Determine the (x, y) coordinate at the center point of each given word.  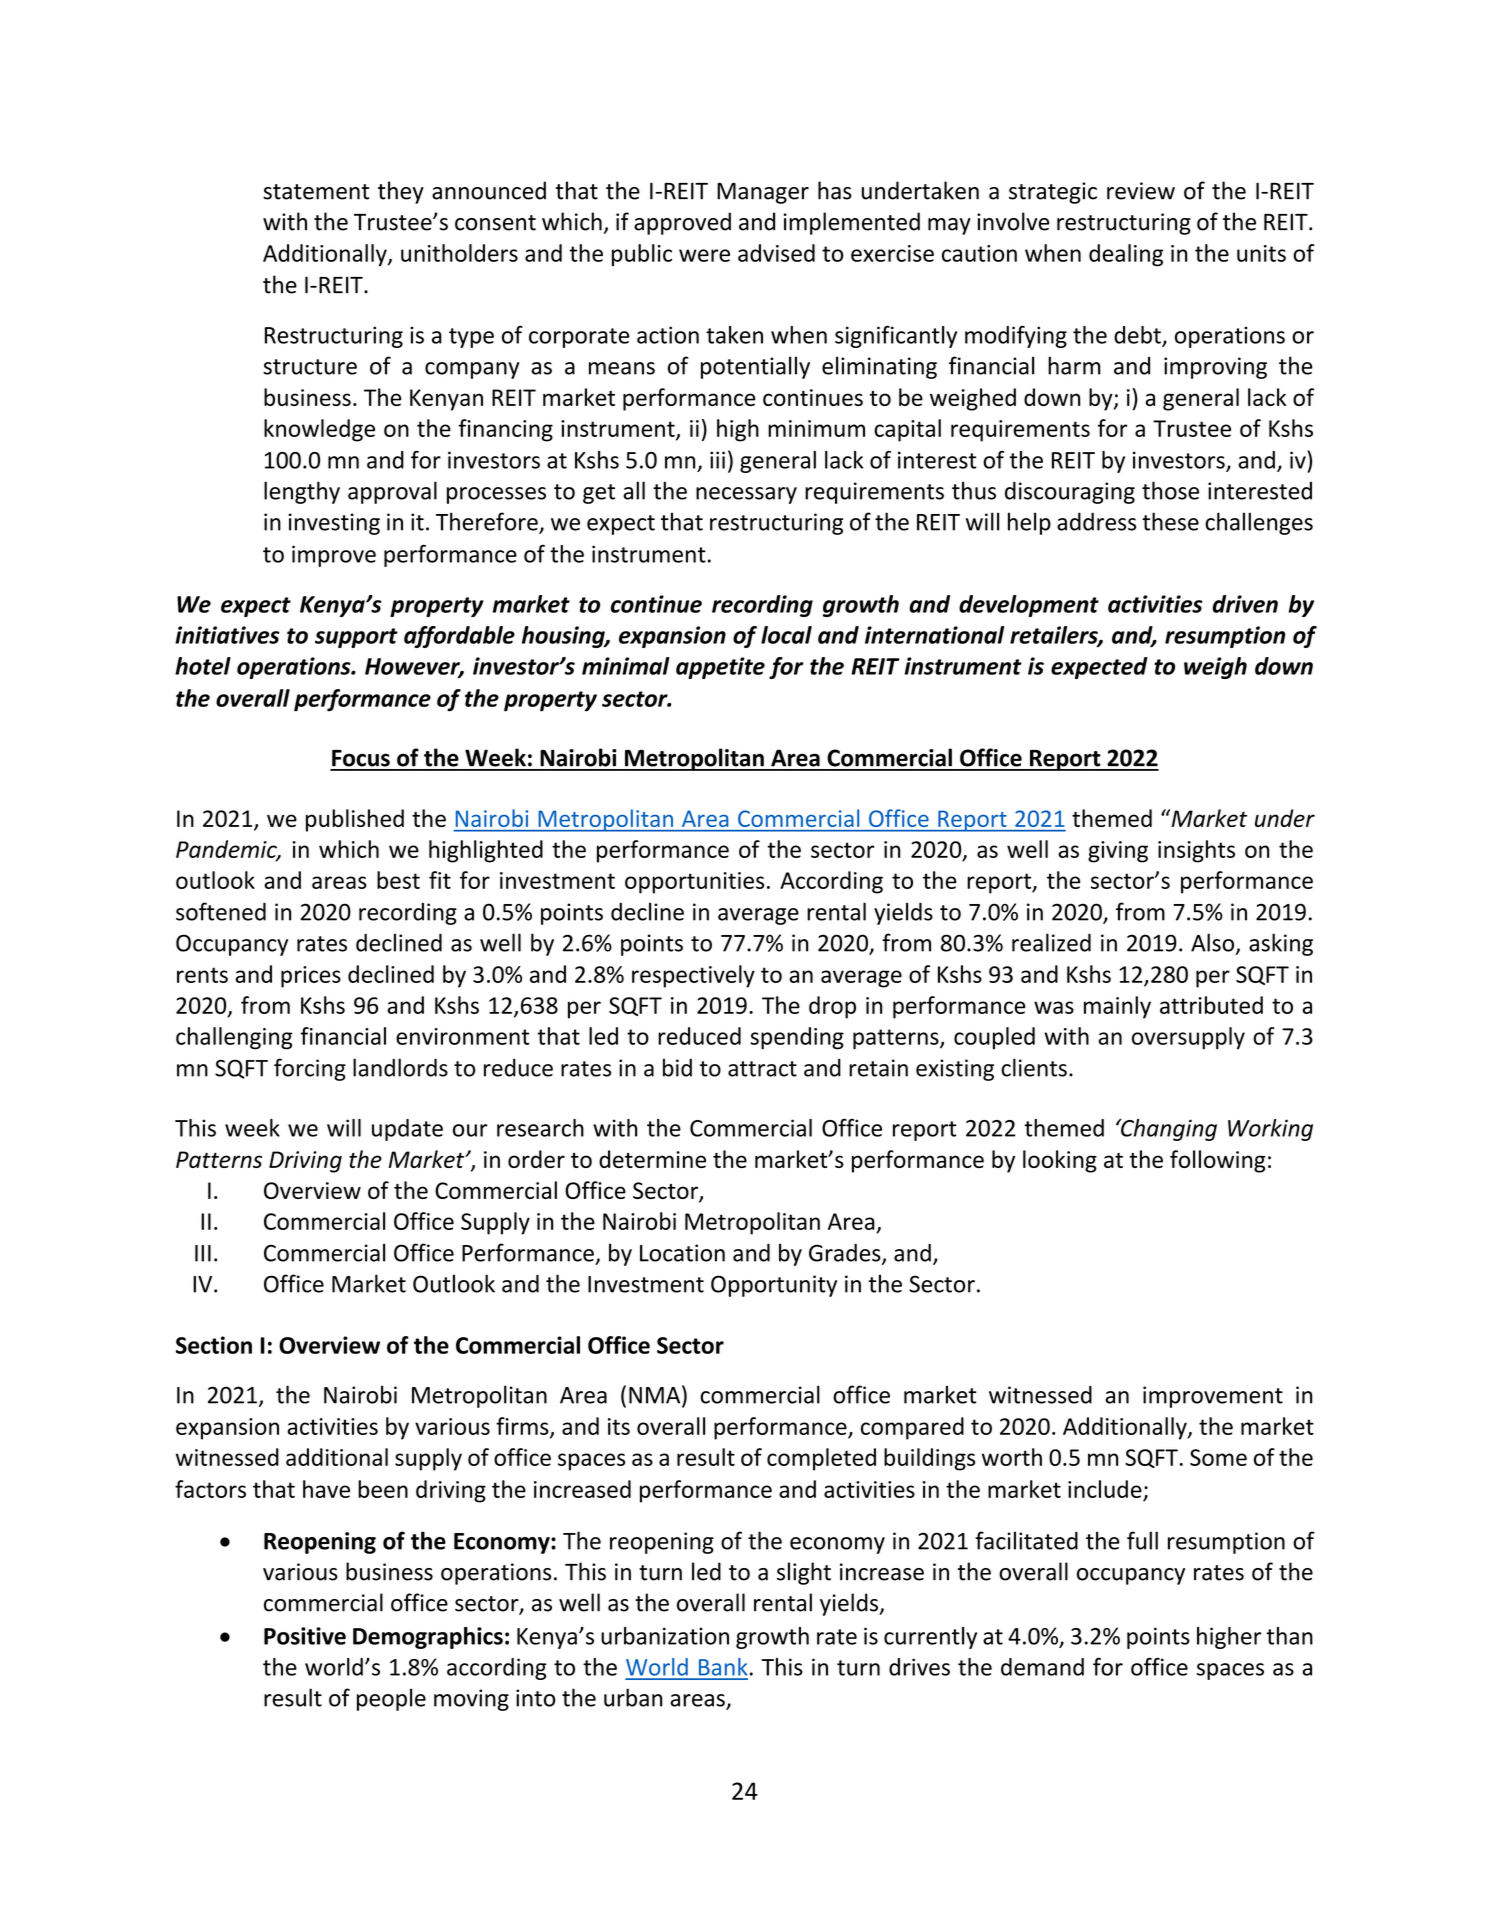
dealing (1126, 255)
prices (311, 977)
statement (316, 192)
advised (776, 253)
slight (804, 1573)
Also (1214, 943)
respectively (693, 976)
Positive (305, 1636)
